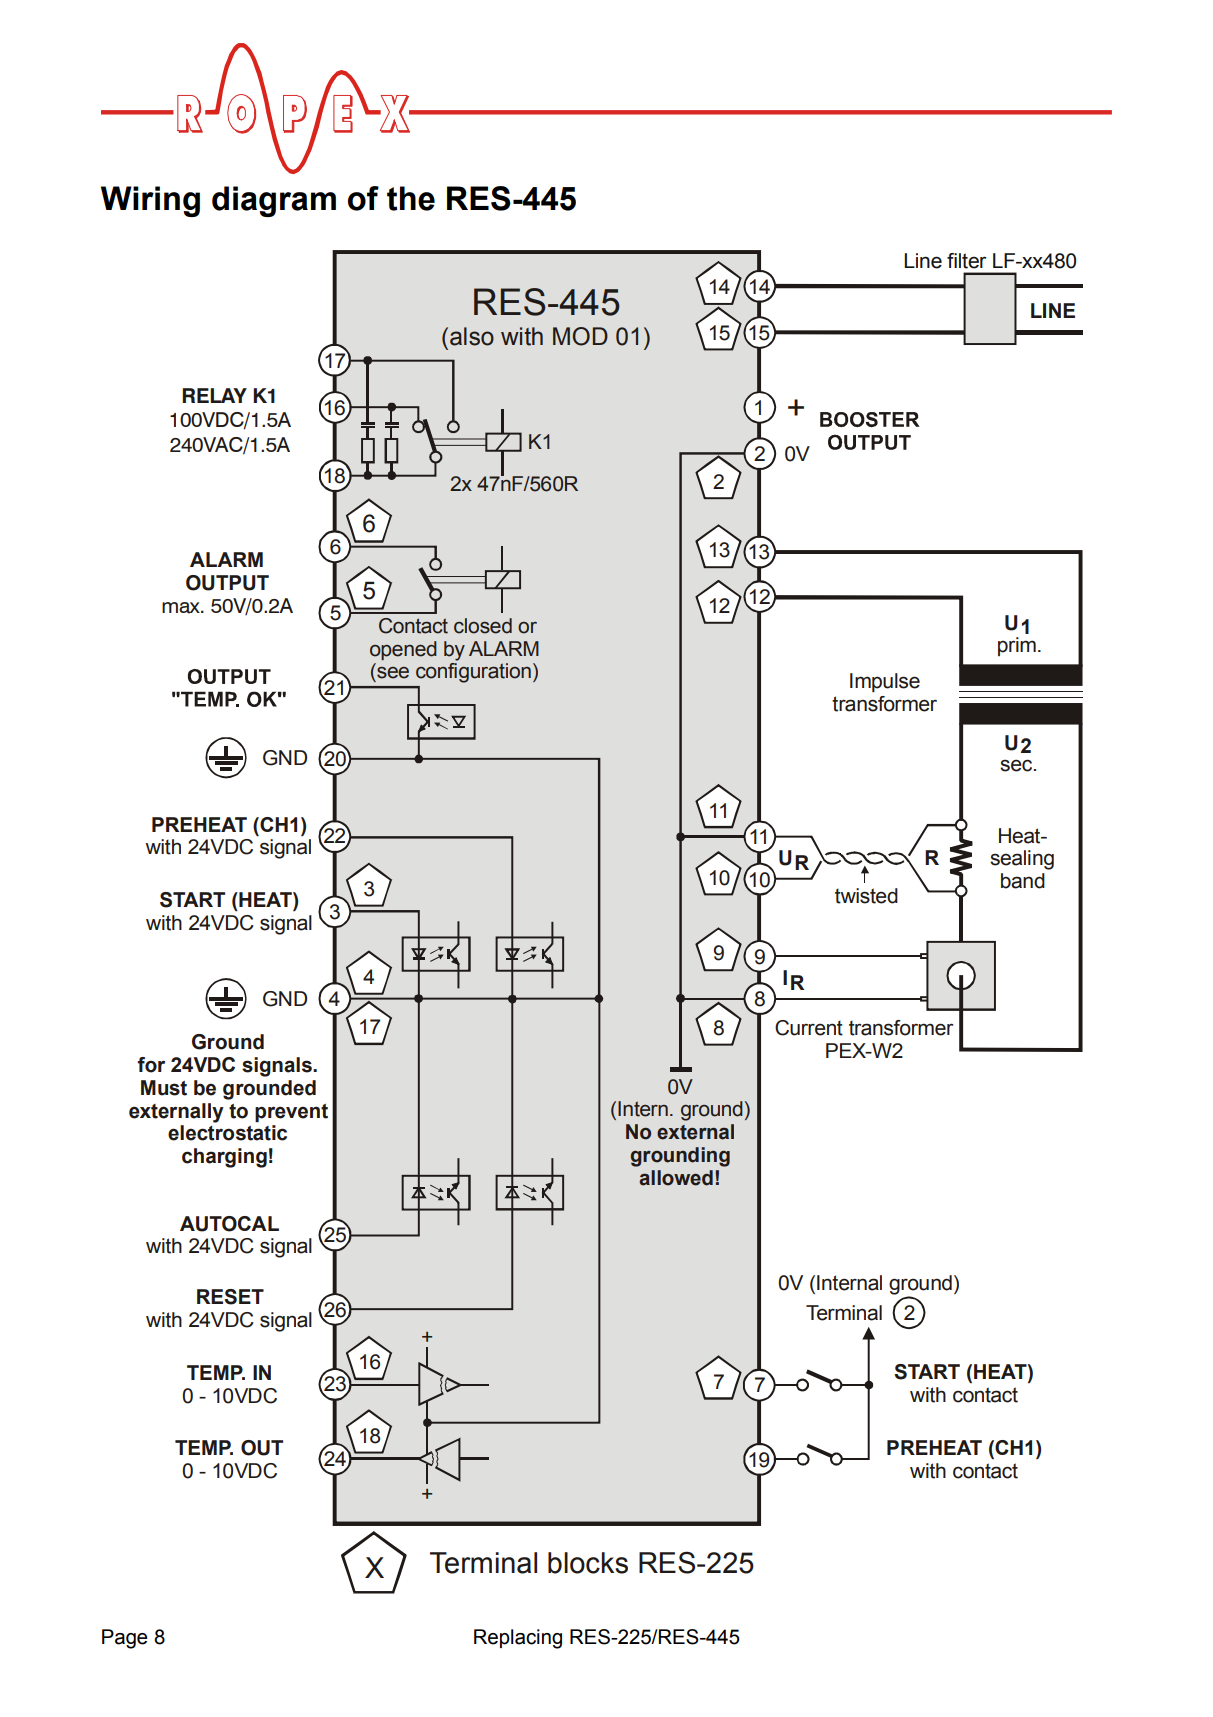 The image size is (1213, 1717). What do you see at coordinates (588, 1563) in the screenshot?
I see `blocks` at bounding box center [588, 1563].
